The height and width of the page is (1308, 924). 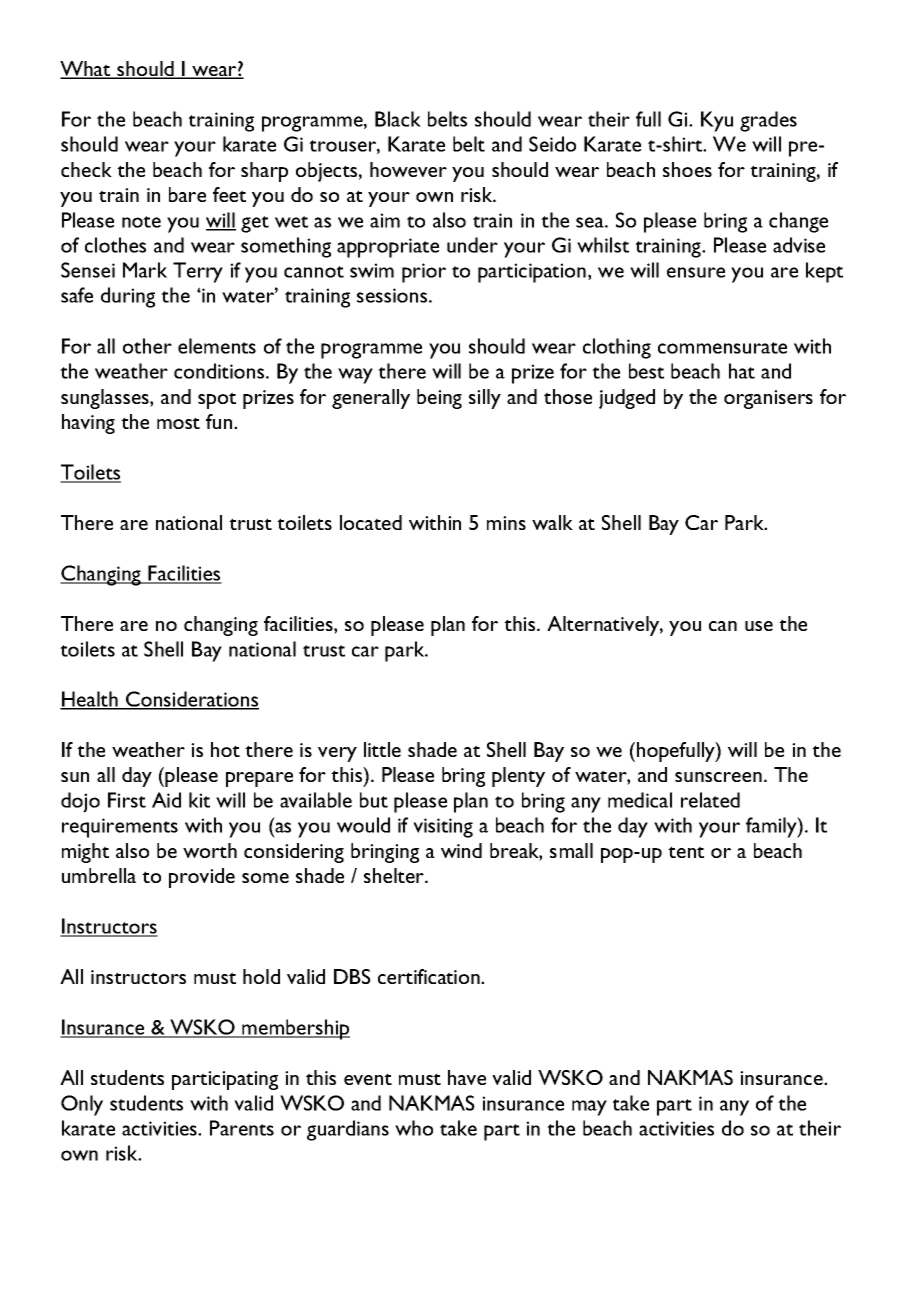 I want to click on Only, so click(x=82, y=1105).
